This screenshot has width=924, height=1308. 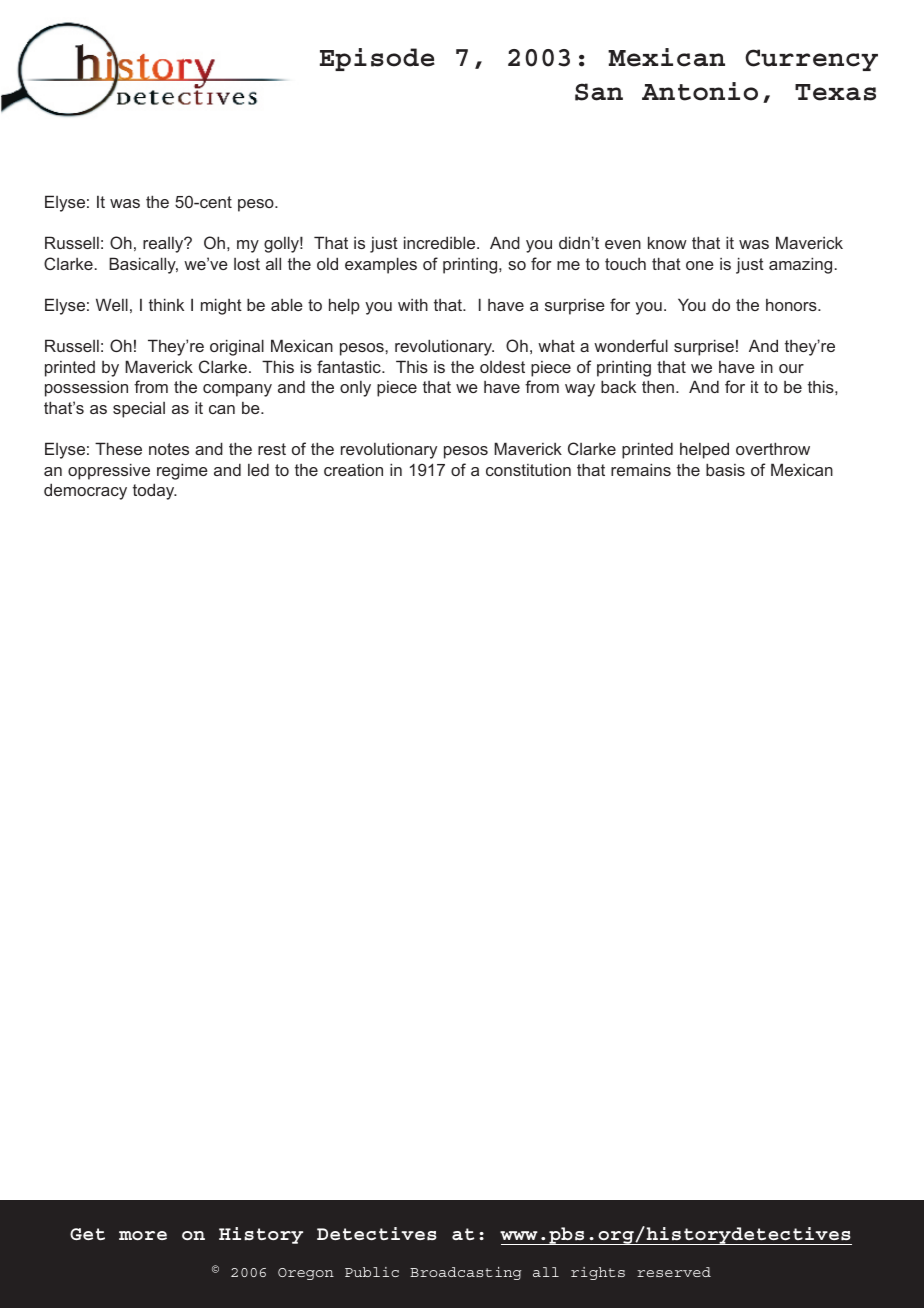 I want to click on constitution, so click(x=528, y=469).
